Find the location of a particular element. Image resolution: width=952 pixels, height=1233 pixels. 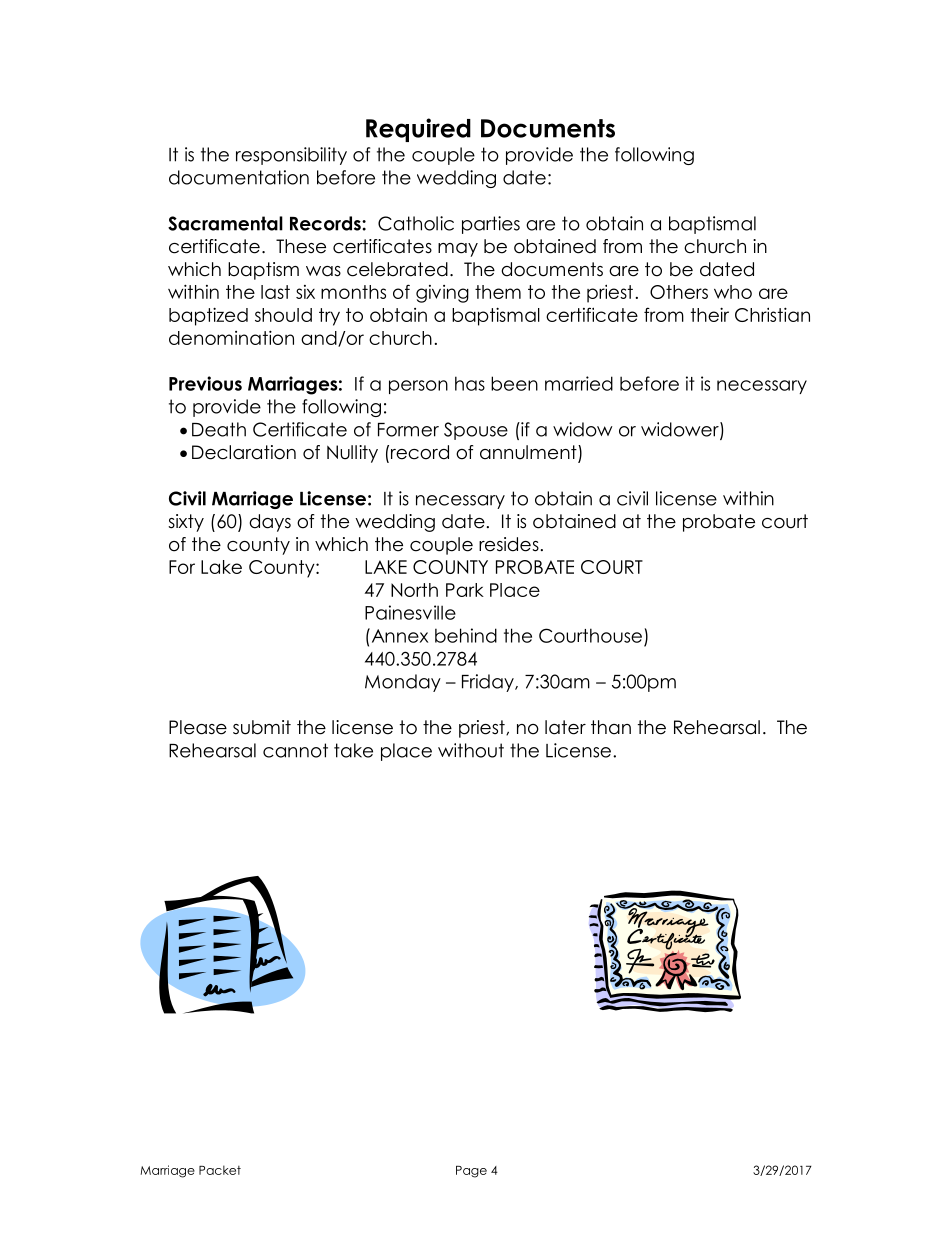

Others is located at coordinates (679, 292).
